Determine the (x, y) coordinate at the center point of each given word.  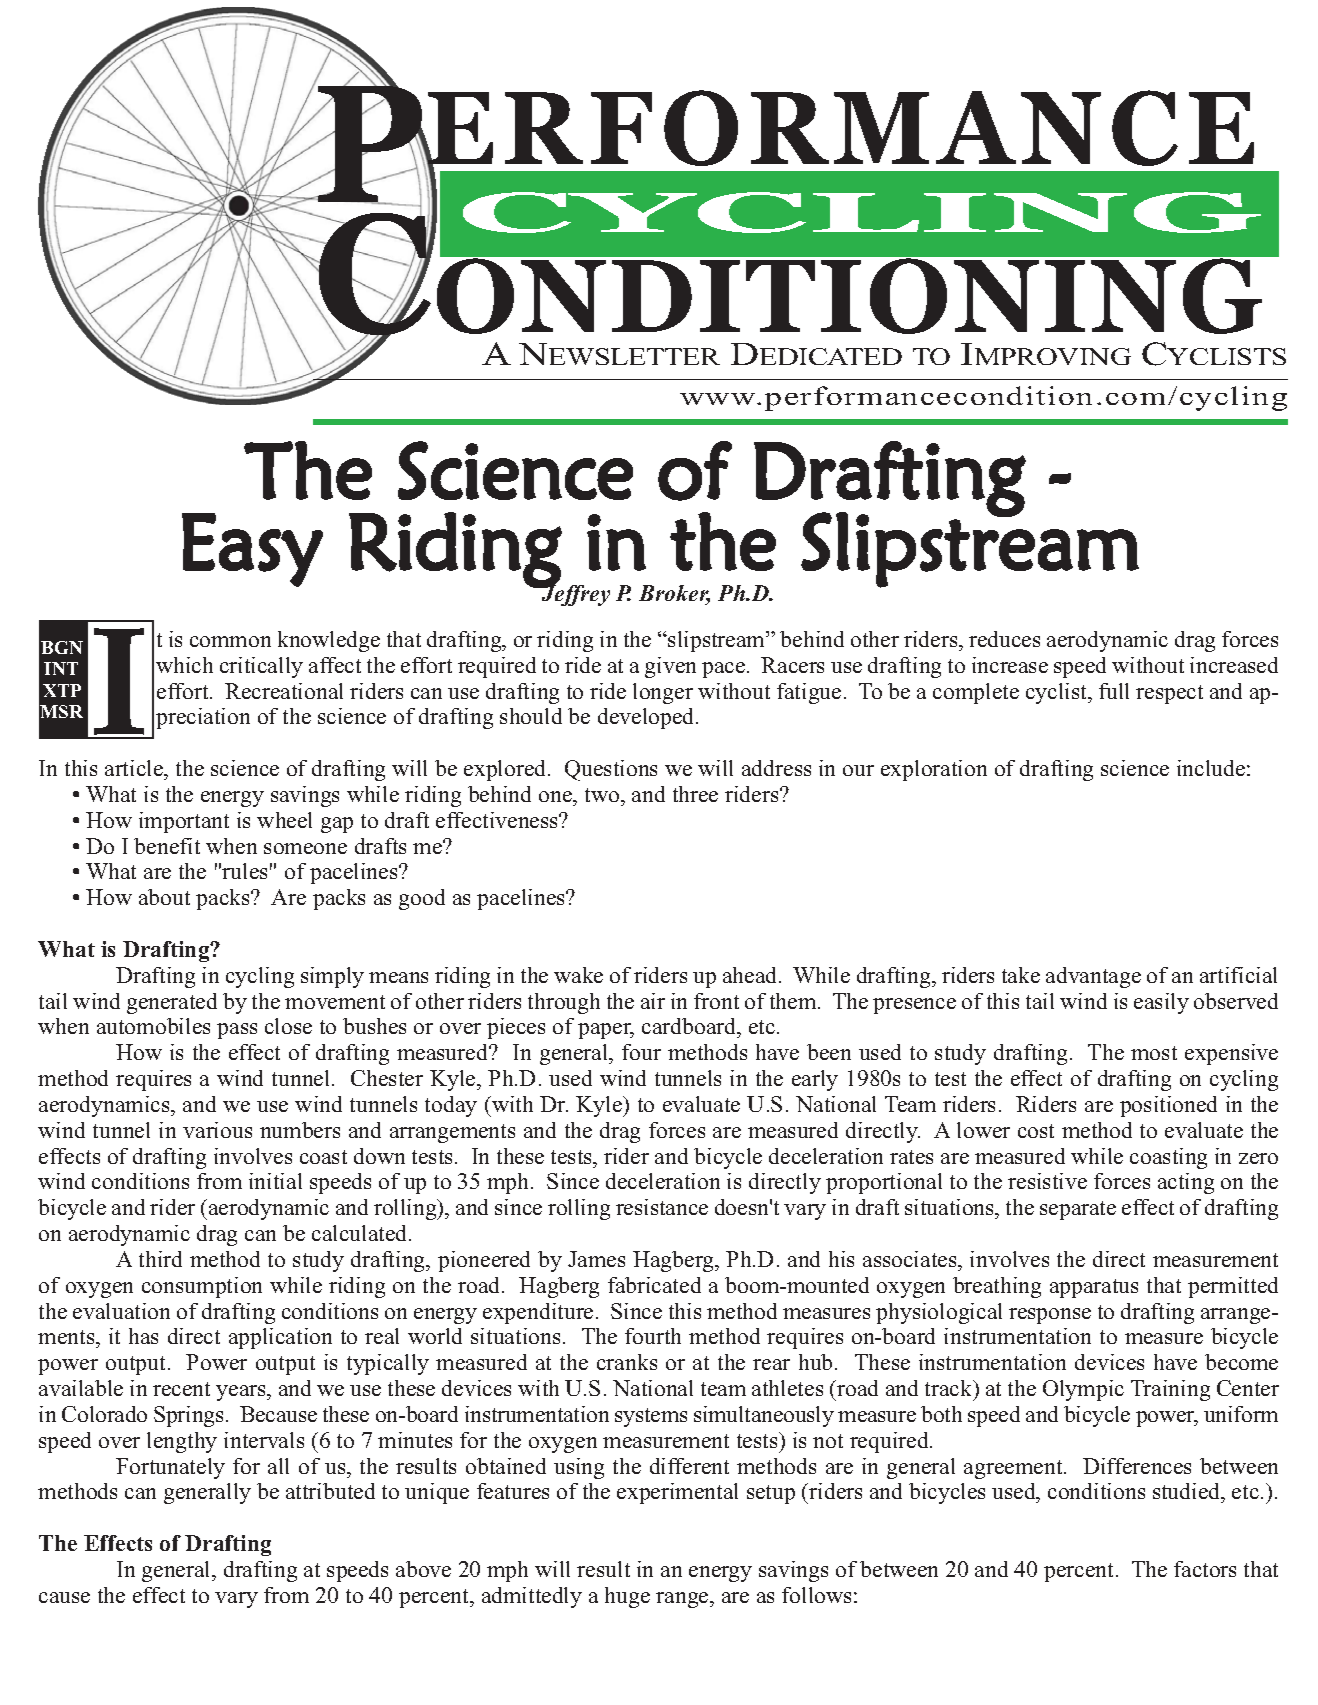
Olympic (1083, 1390)
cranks (627, 1362)
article (135, 768)
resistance (662, 1207)
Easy (252, 550)
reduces (1004, 639)
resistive (1047, 1181)
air (653, 1001)
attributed (330, 1491)
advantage (1093, 977)
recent (181, 1389)
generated (172, 1003)
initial (275, 1181)
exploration (934, 770)
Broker (674, 595)
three (695, 794)
